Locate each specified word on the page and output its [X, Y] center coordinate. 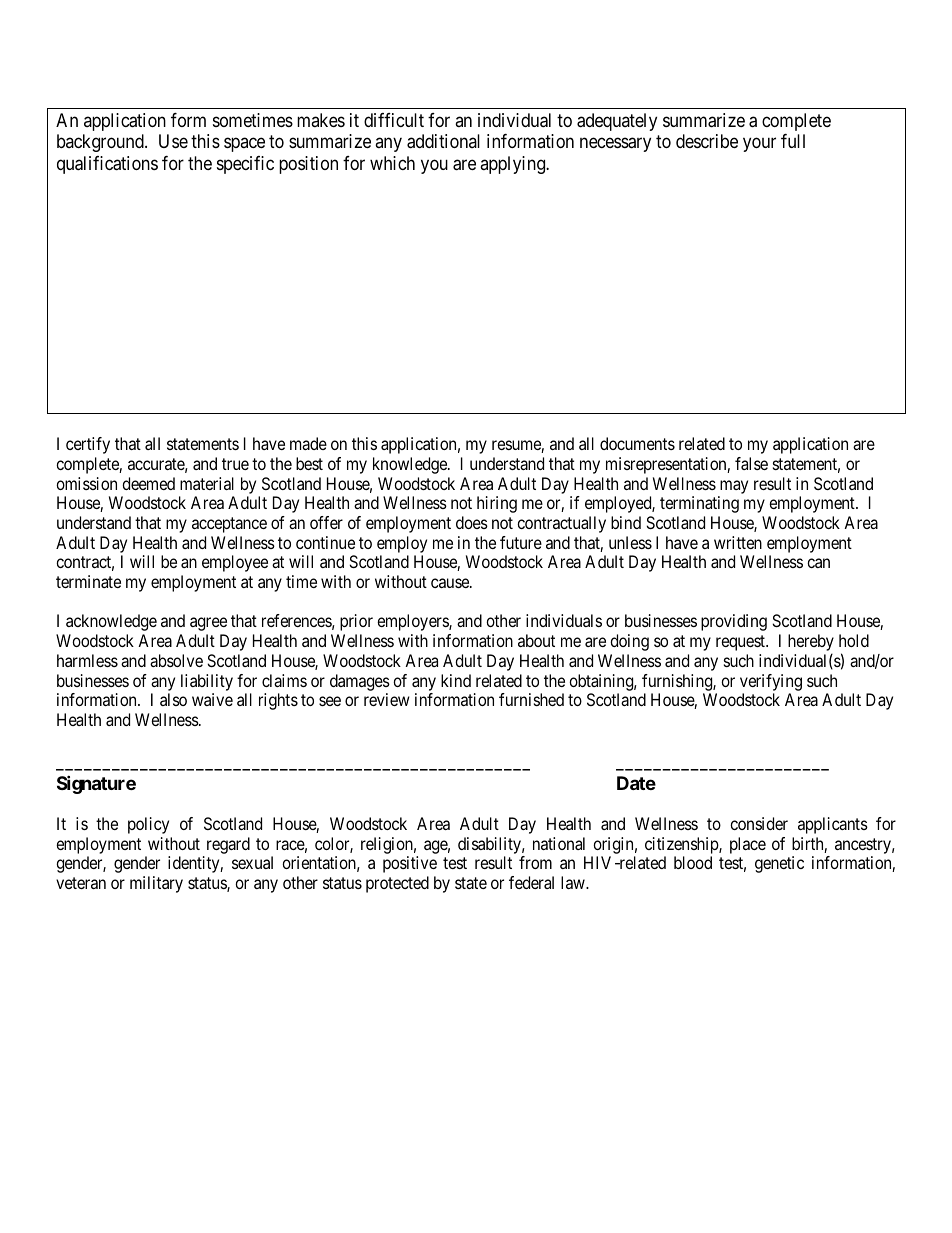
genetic [779, 864]
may [734, 487]
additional [443, 141]
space [244, 145]
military [156, 884]
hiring [497, 504]
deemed [148, 483]
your [759, 145]
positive [410, 864]
